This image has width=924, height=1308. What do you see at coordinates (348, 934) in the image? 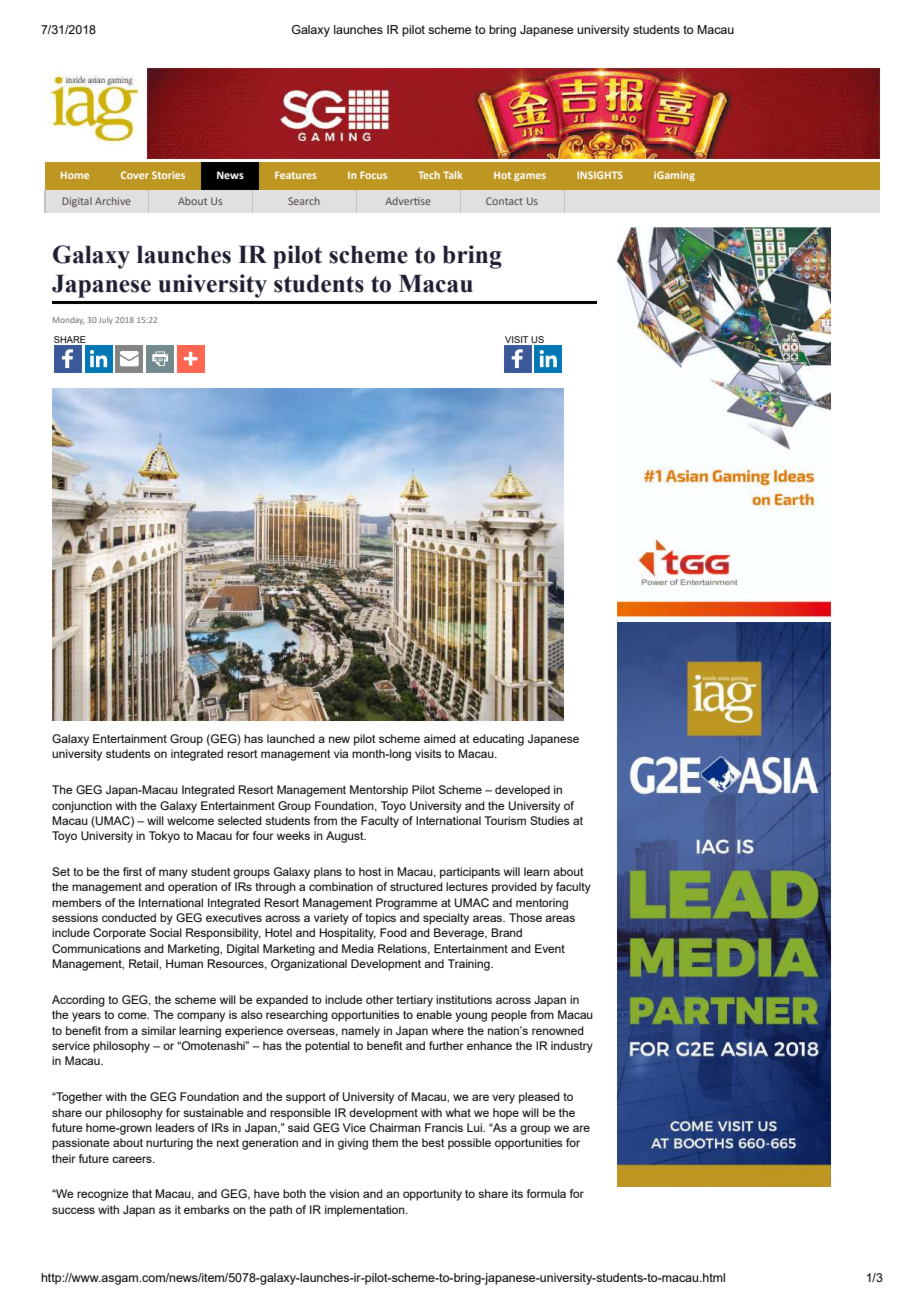
I see `Hospitality` at bounding box center [348, 934].
